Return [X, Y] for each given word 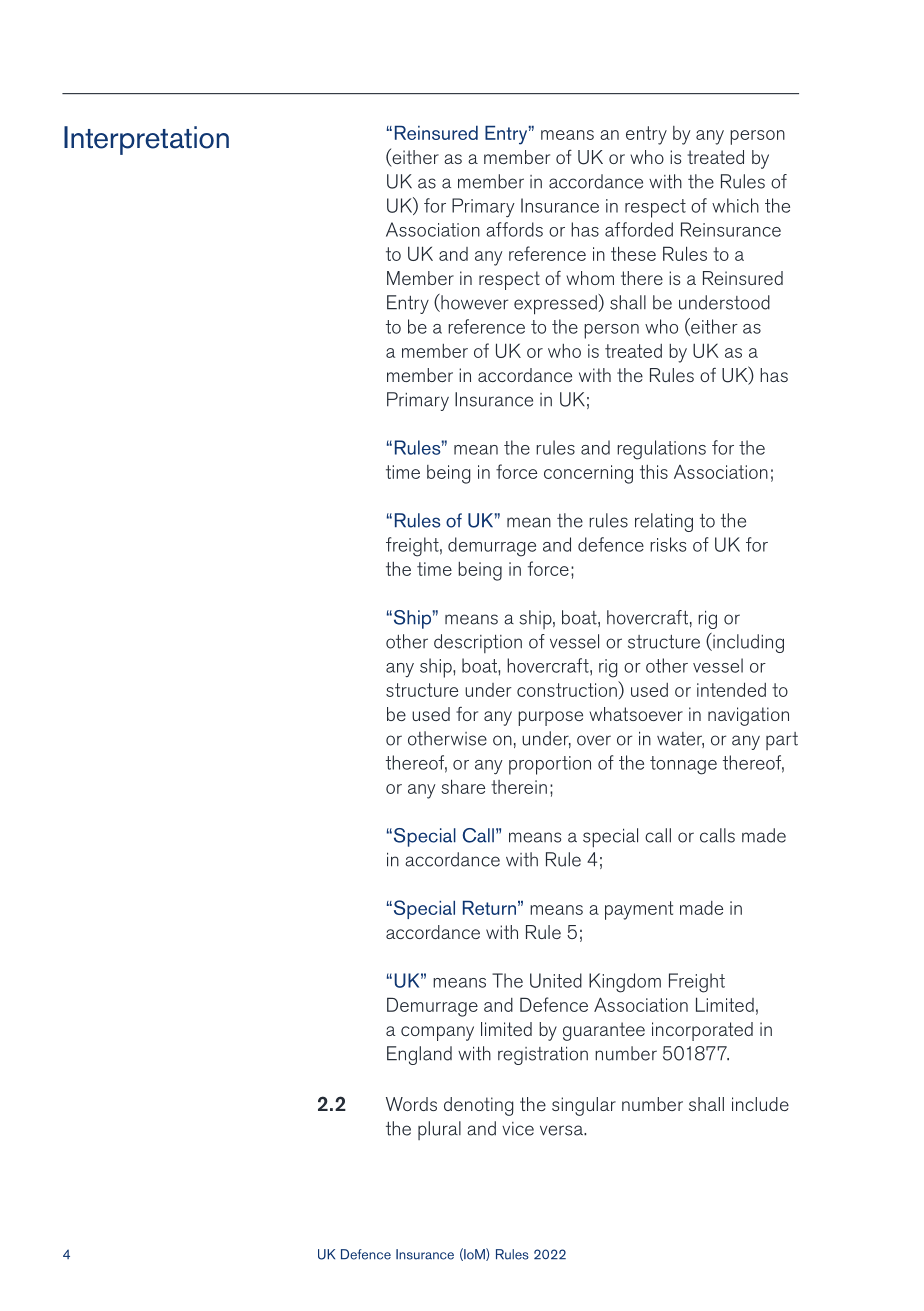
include [760, 1104]
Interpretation [146, 140]
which [735, 205]
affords [514, 229]
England [419, 1055]
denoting [478, 1106]
